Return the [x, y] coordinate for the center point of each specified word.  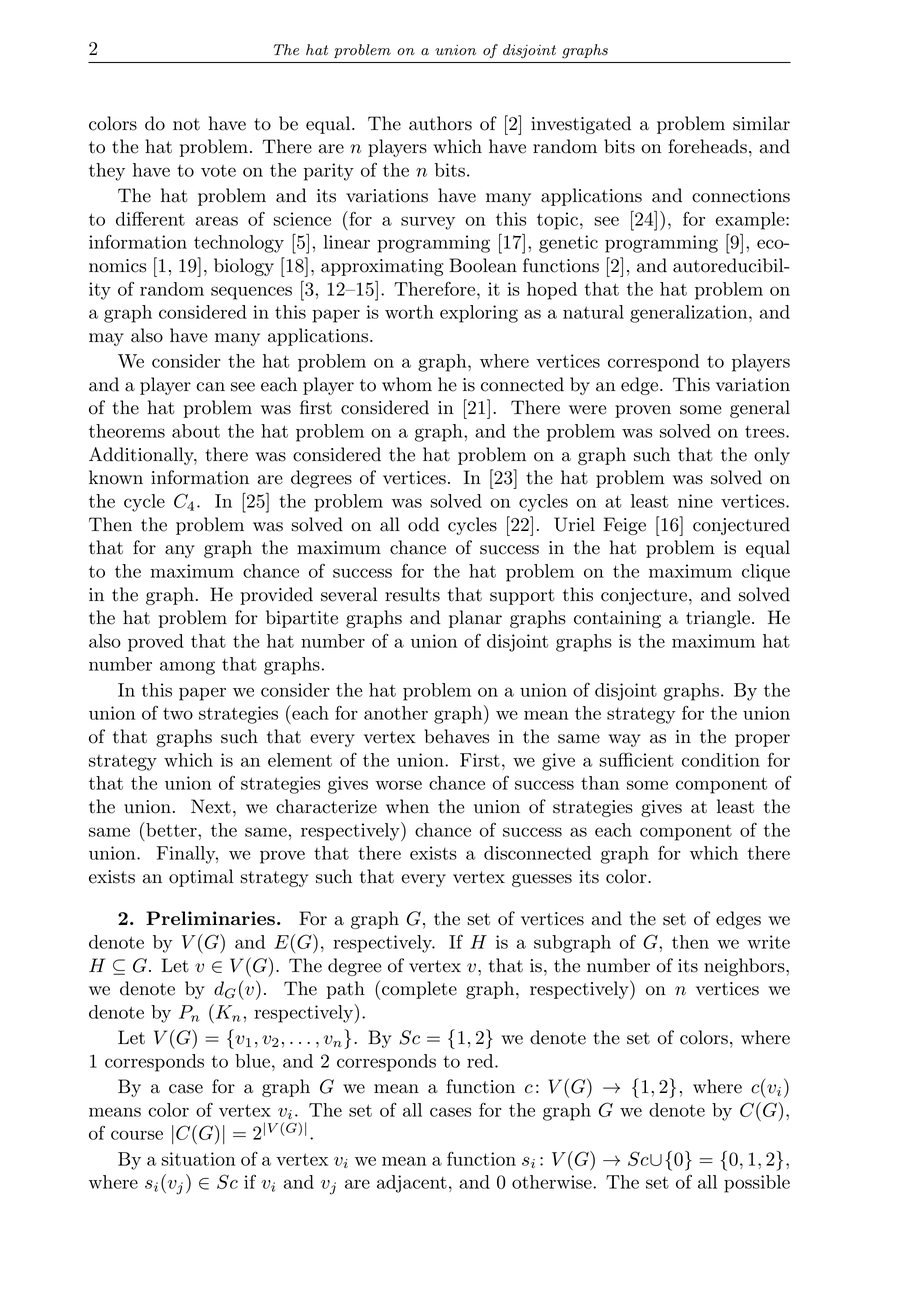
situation [198, 1159]
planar [475, 619]
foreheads [707, 146]
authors [440, 123]
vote [218, 171]
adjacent [412, 1184]
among [187, 668]
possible [757, 1184]
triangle [718, 619]
